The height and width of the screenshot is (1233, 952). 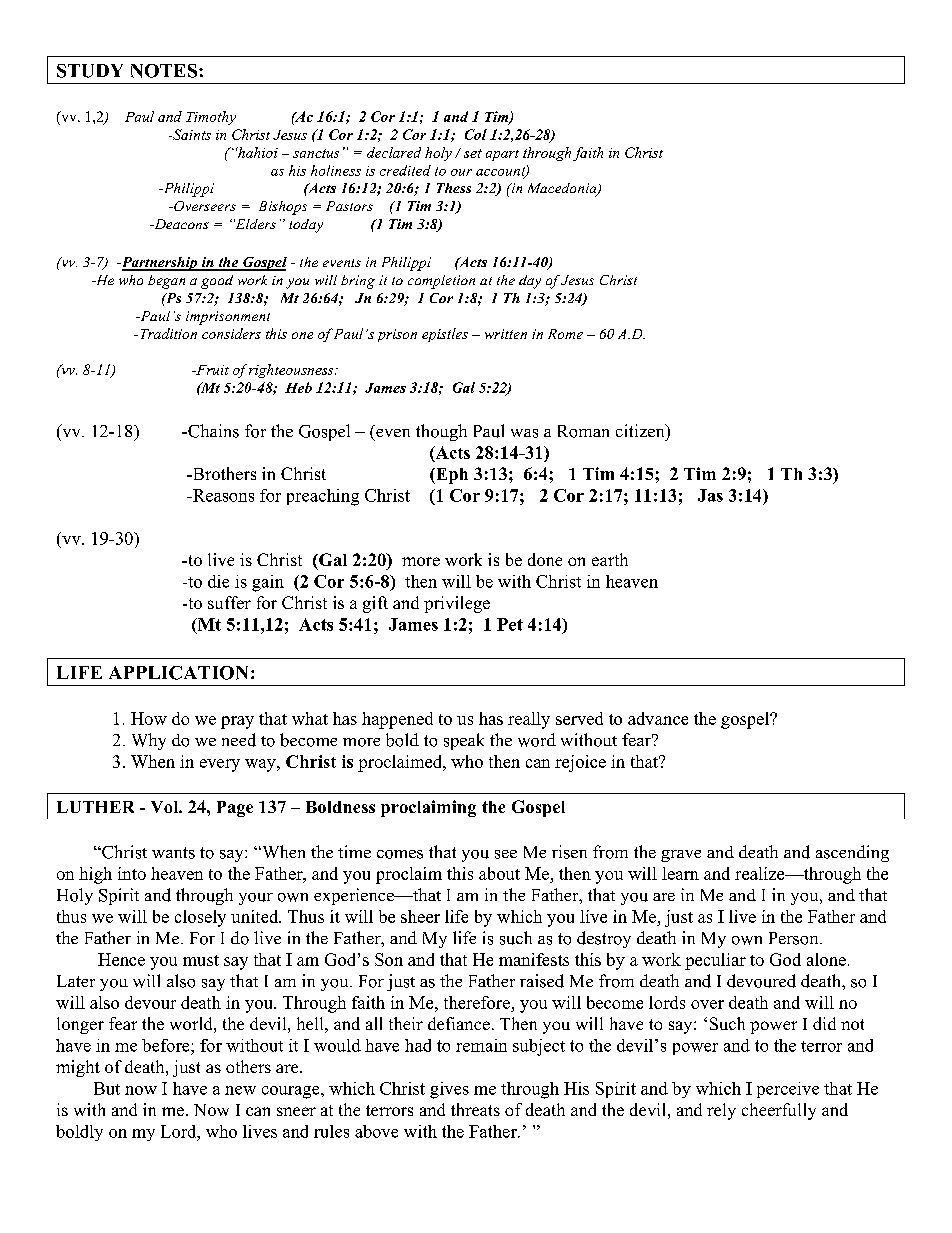 I want to click on speak, so click(x=464, y=741).
